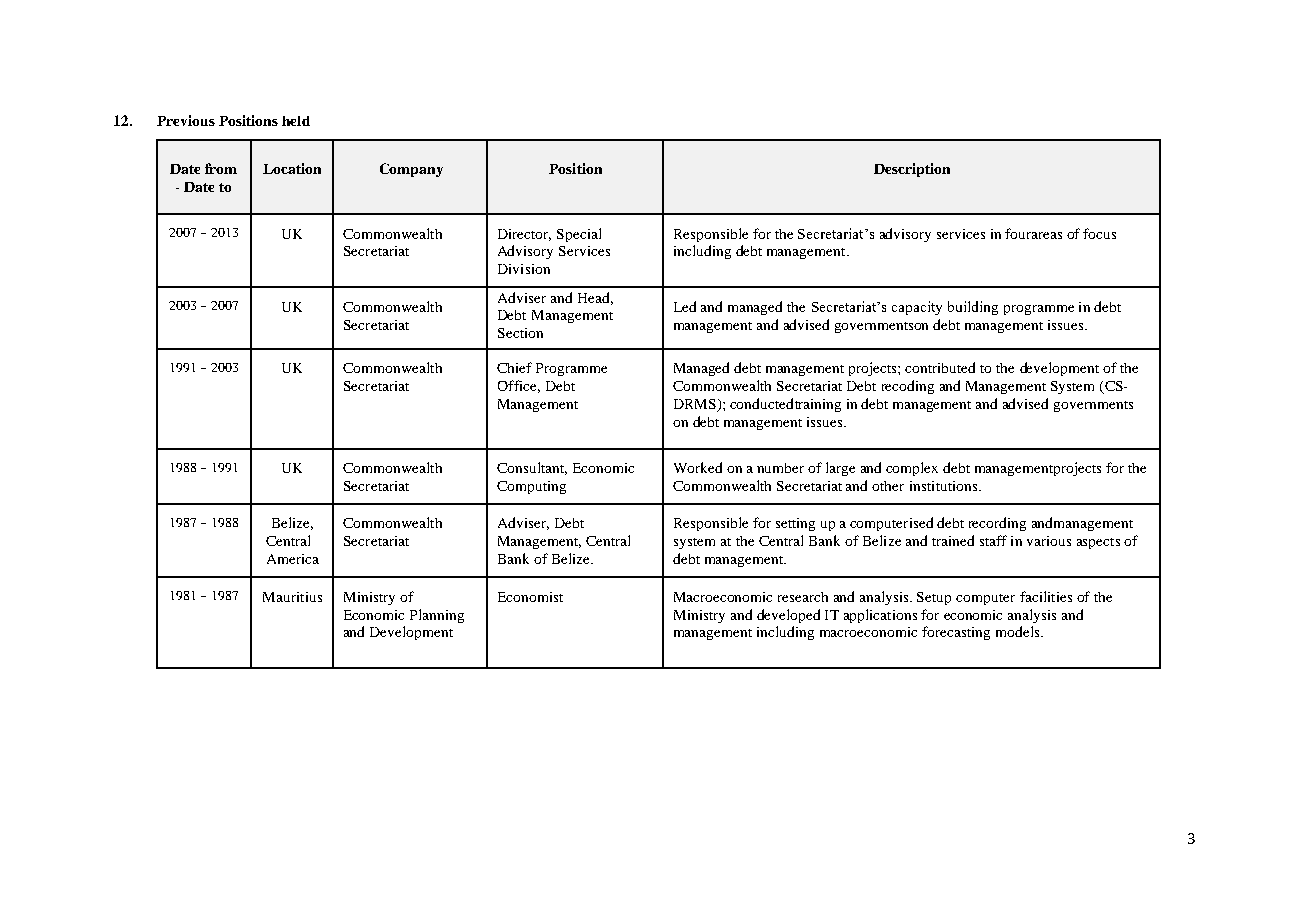  I want to click on Section, so click(520, 333).
